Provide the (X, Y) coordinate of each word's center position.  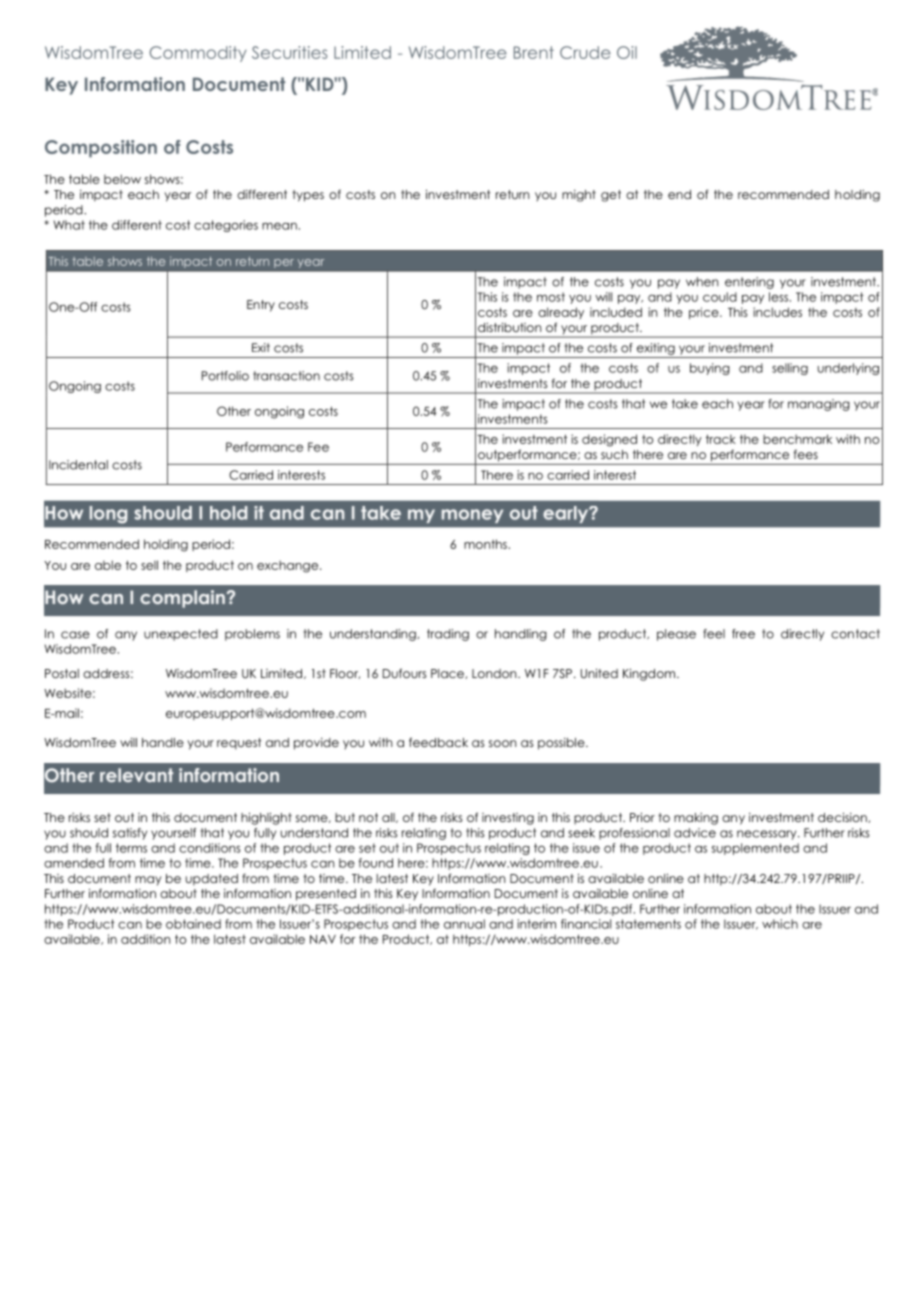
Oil (627, 52)
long (108, 515)
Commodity (198, 54)
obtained (193, 924)
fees (806, 454)
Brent (534, 52)
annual (464, 924)
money (472, 516)
